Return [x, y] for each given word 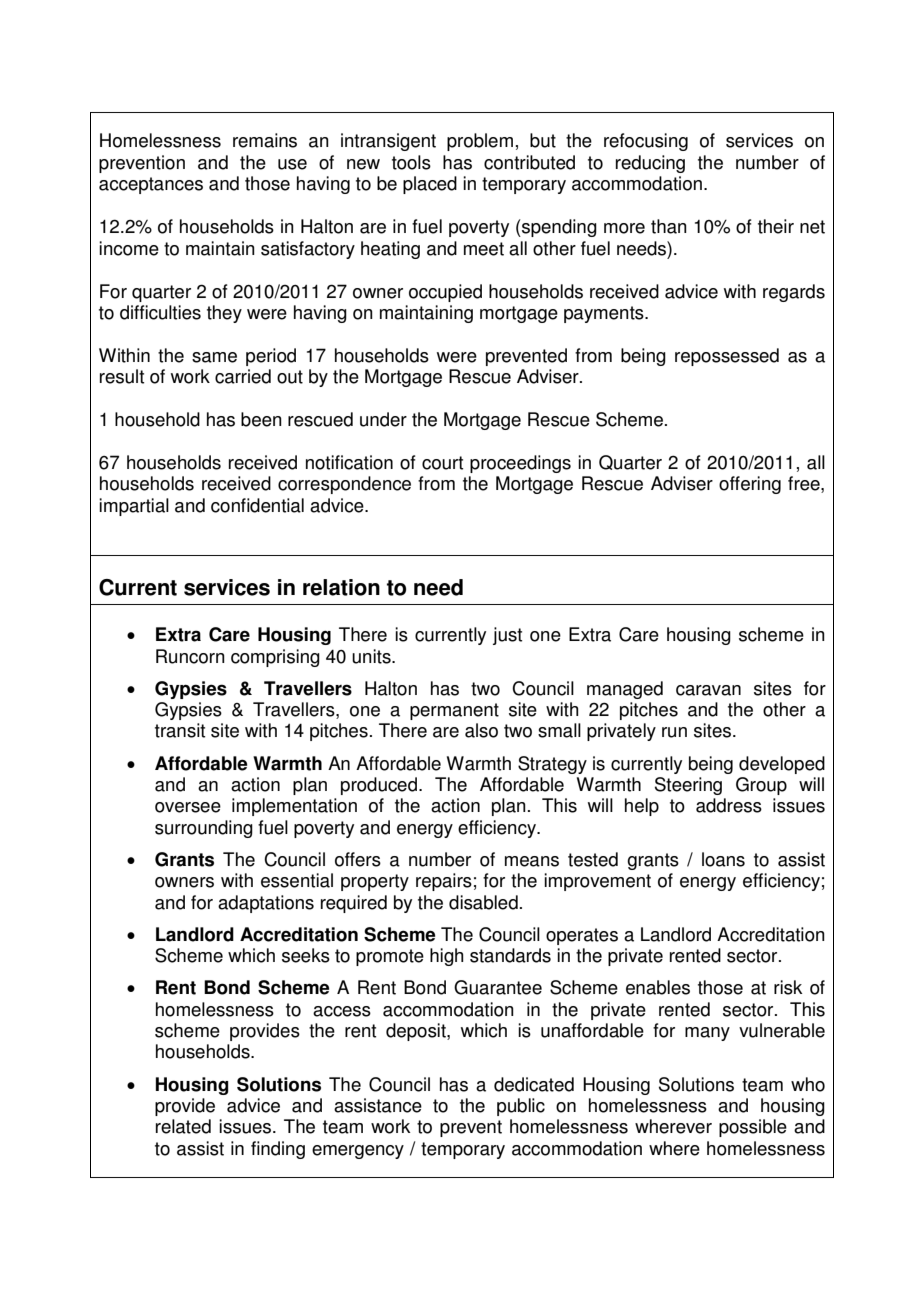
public [521, 1107]
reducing [650, 164]
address [729, 805]
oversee [188, 807]
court [442, 463]
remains [265, 140]
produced [379, 786]
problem [480, 142]
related [183, 1126]
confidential [257, 505]
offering [750, 485]
